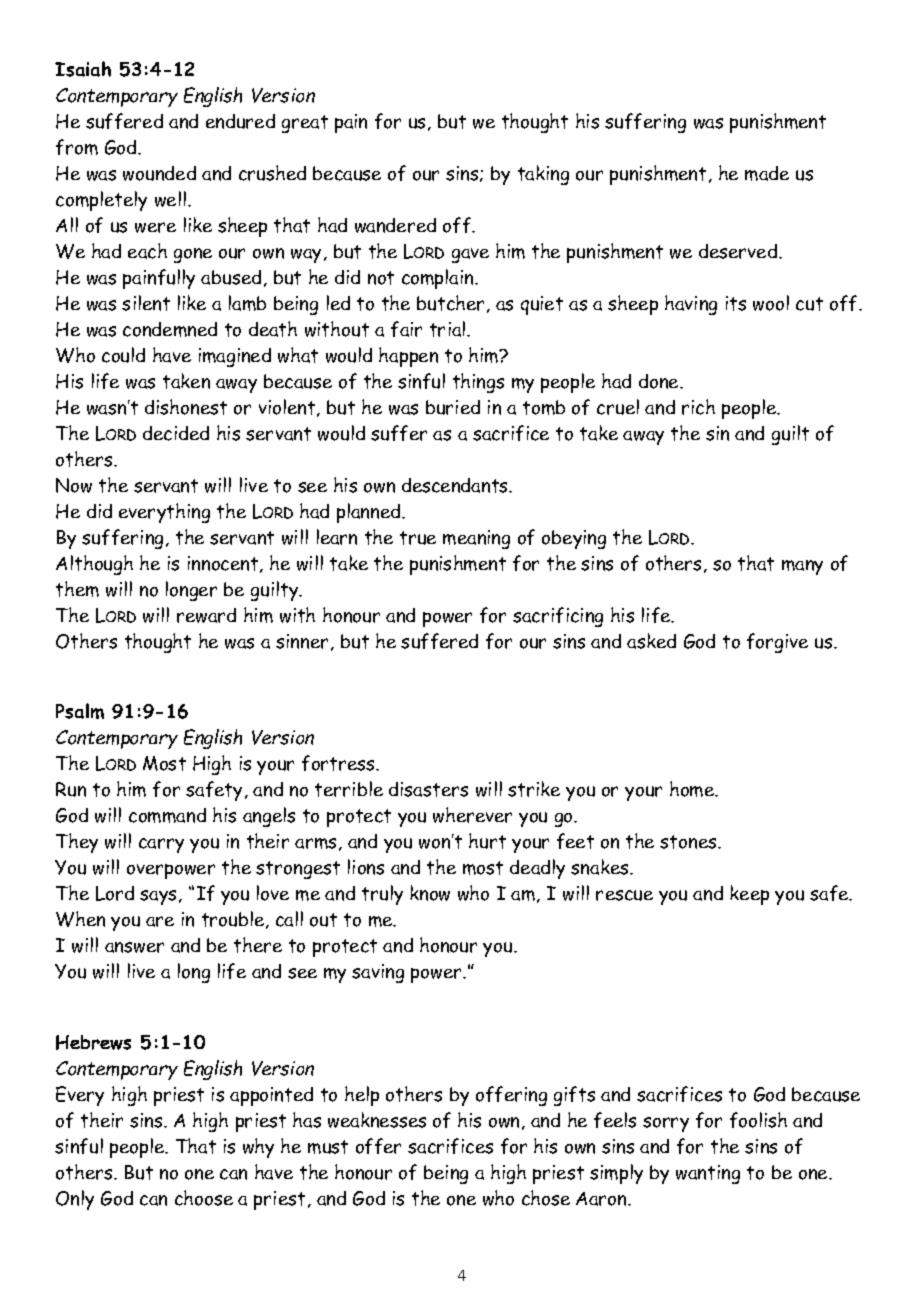  I want to click on endured, so click(240, 121).
